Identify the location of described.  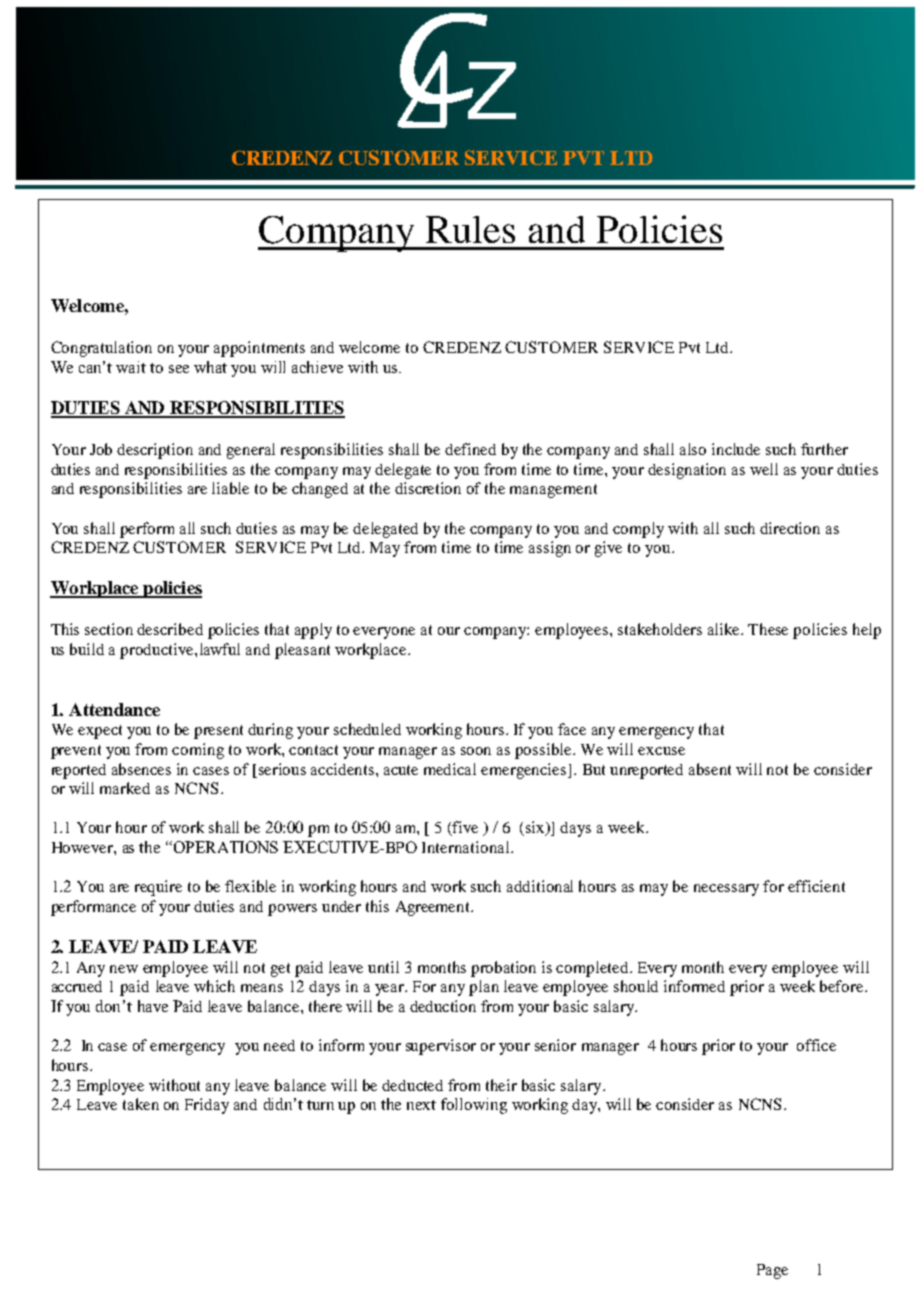
(170, 629).
